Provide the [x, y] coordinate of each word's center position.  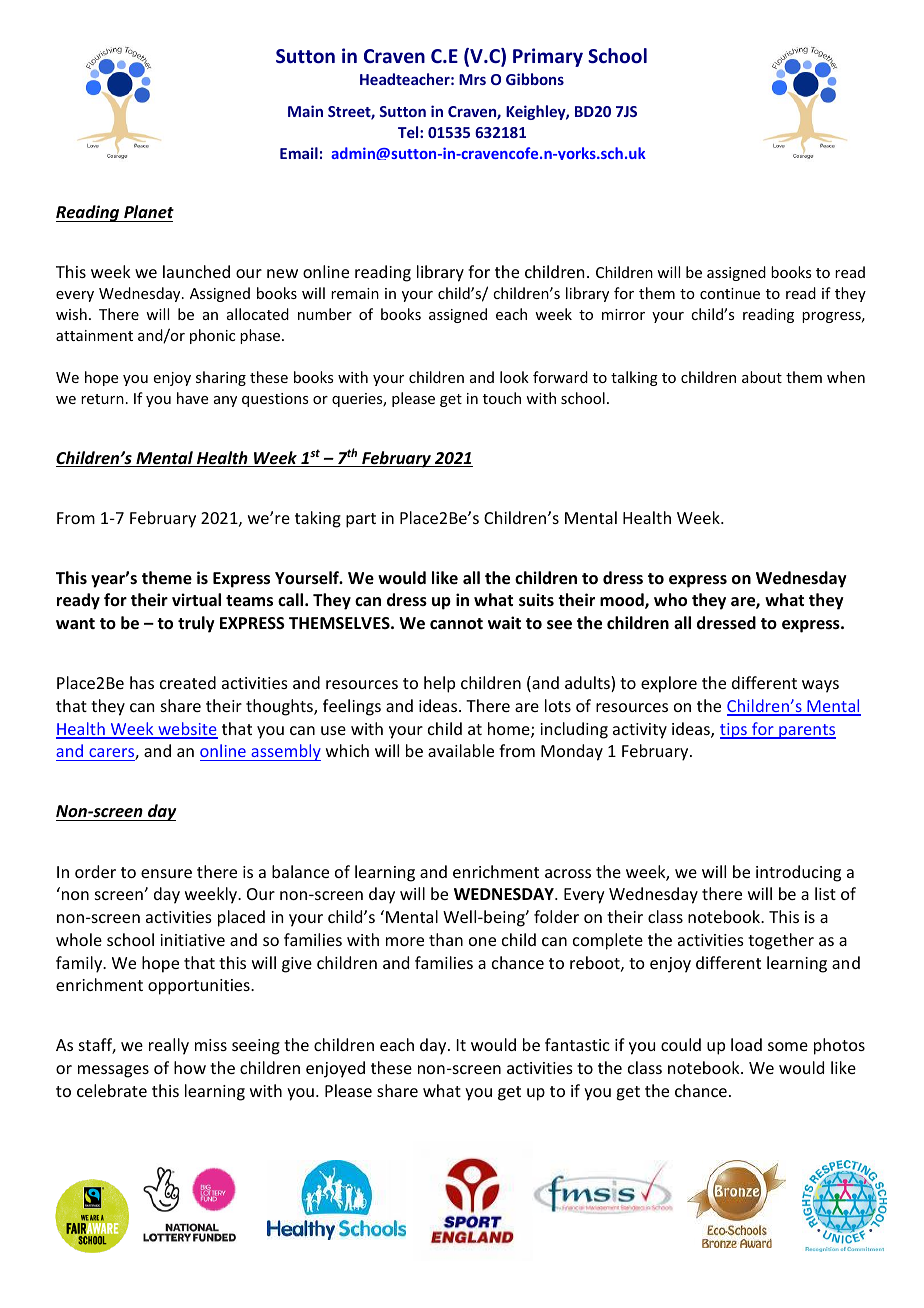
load [746, 1044]
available [461, 750]
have [192, 398]
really [169, 1046]
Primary [548, 57]
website [187, 730]
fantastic [577, 1044]
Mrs [472, 79]
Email [299, 153]
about [762, 377]
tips [734, 731]
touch [502, 398]
